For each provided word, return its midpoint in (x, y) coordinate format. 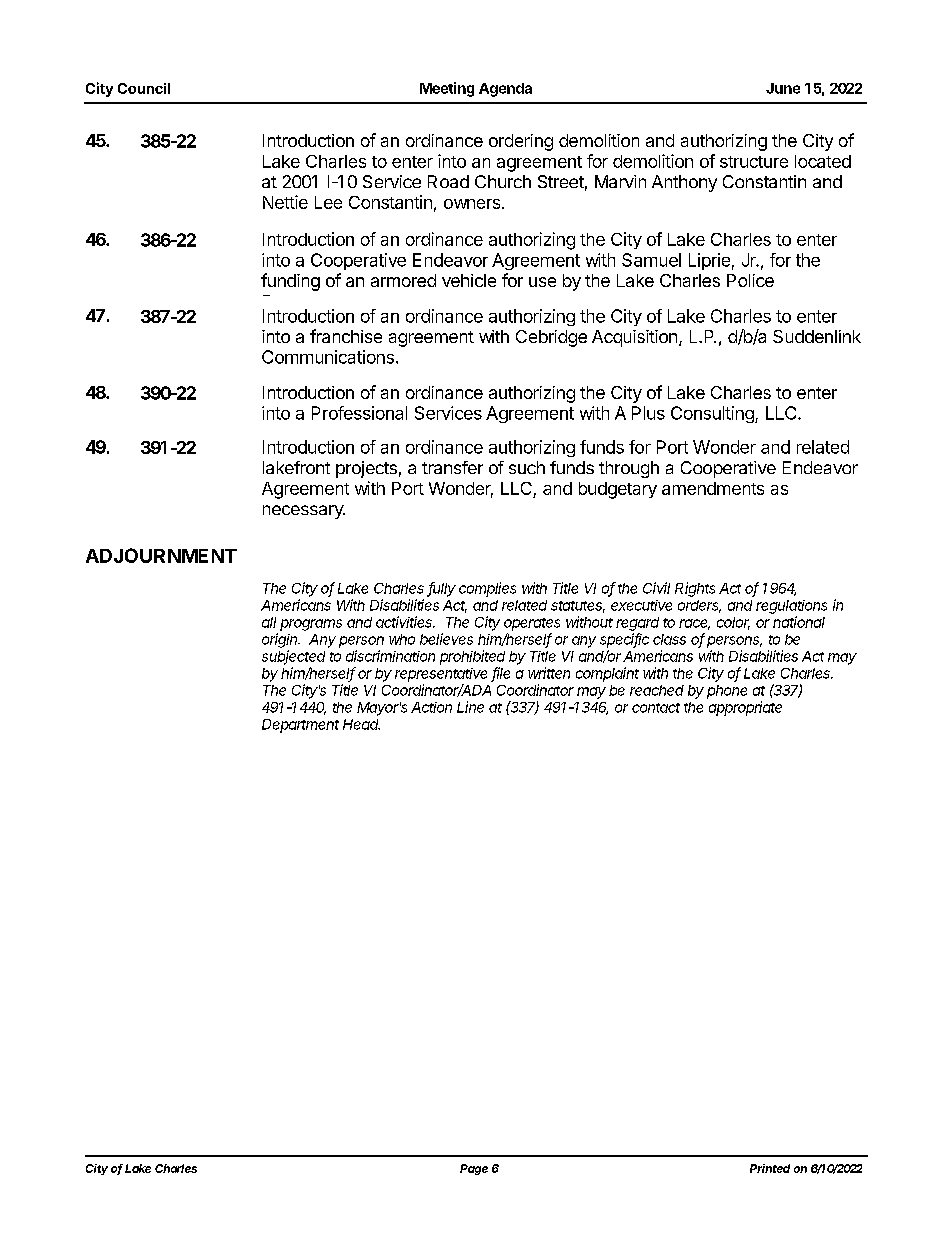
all (269, 622)
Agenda (505, 90)
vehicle (469, 280)
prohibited (472, 657)
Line (470, 707)
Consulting (713, 414)
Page (474, 1169)
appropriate (745, 708)
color (733, 623)
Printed (770, 1168)
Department (300, 726)
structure (754, 162)
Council (144, 88)
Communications (328, 357)
